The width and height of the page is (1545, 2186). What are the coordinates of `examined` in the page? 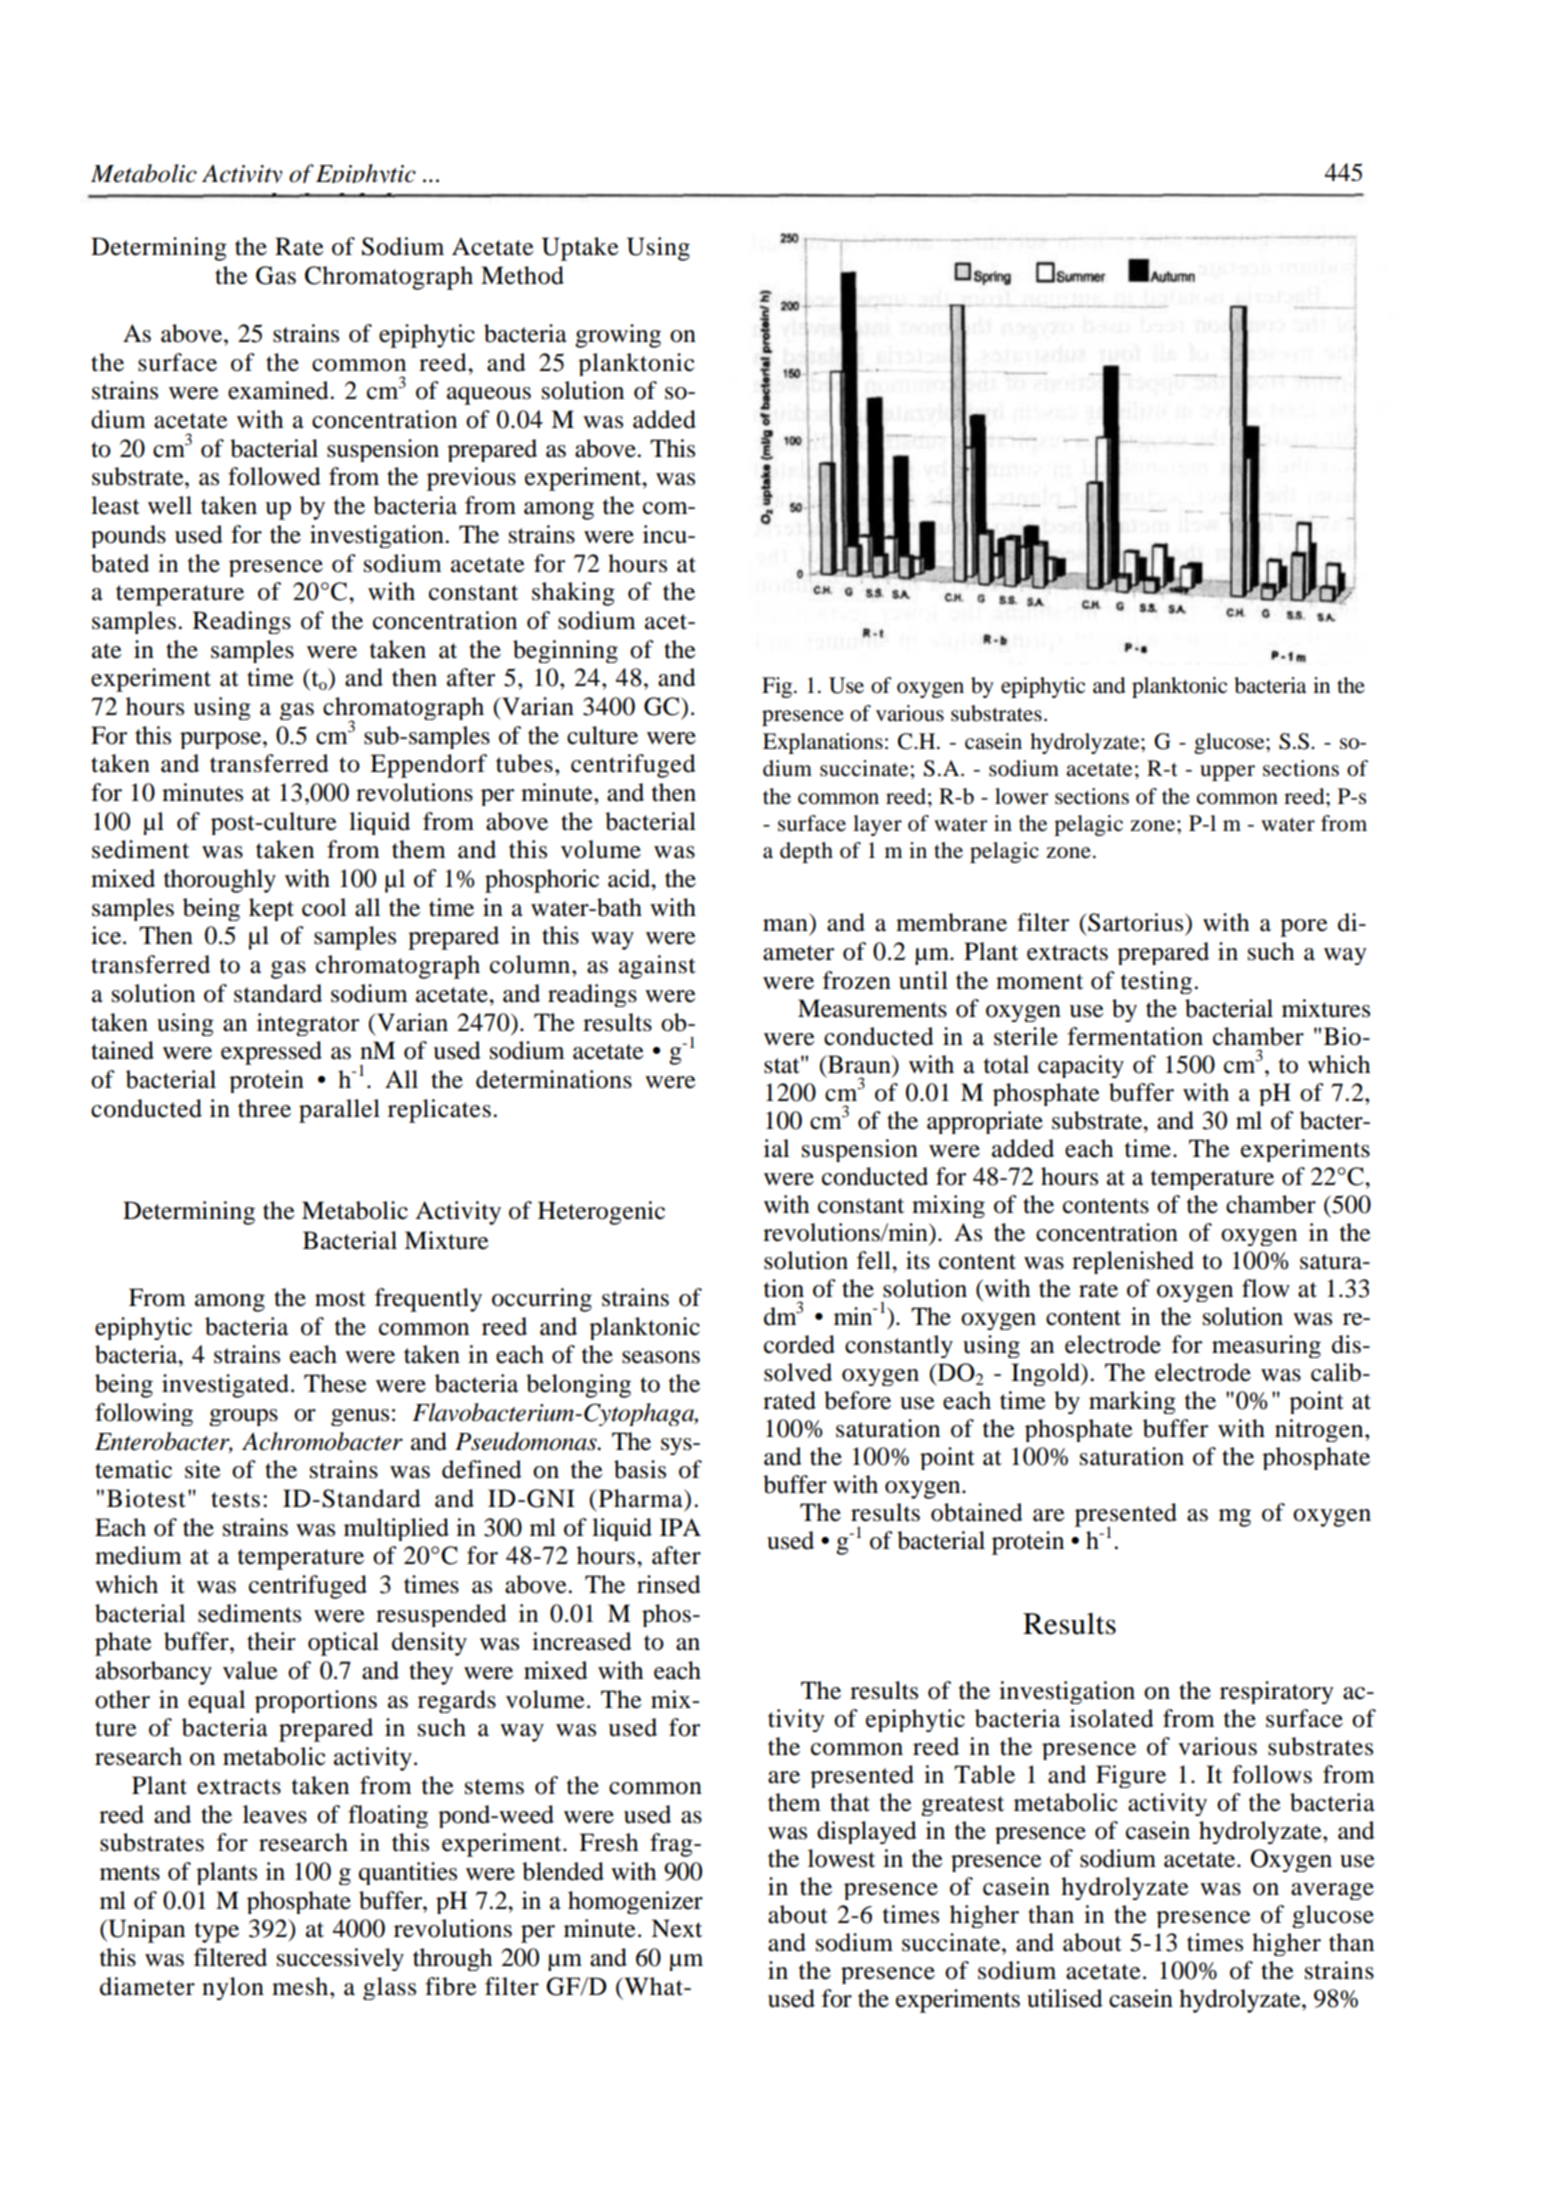 It's located at (279, 390).
